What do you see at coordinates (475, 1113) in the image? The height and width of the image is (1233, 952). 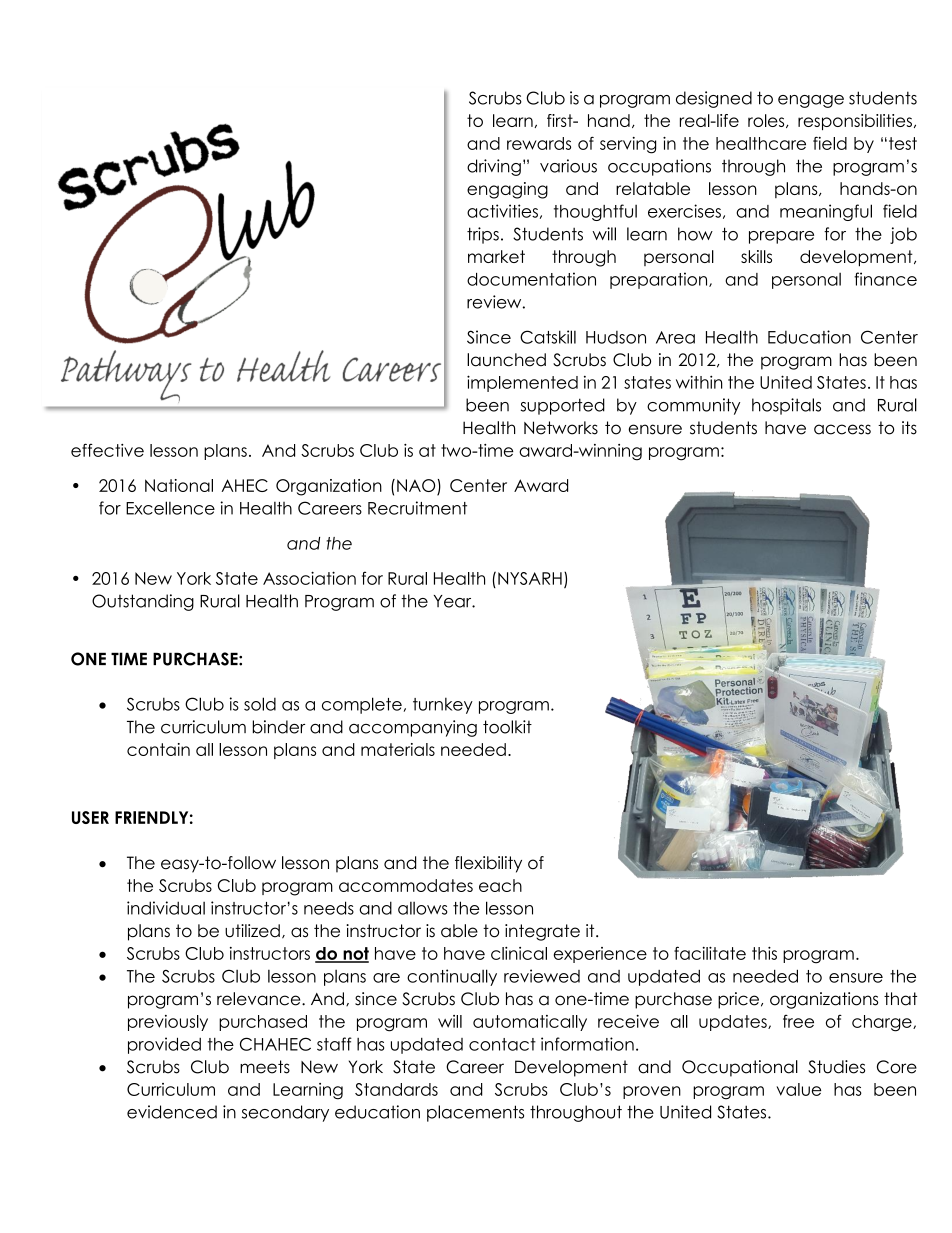 I see `placements` at bounding box center [475, 1113].
